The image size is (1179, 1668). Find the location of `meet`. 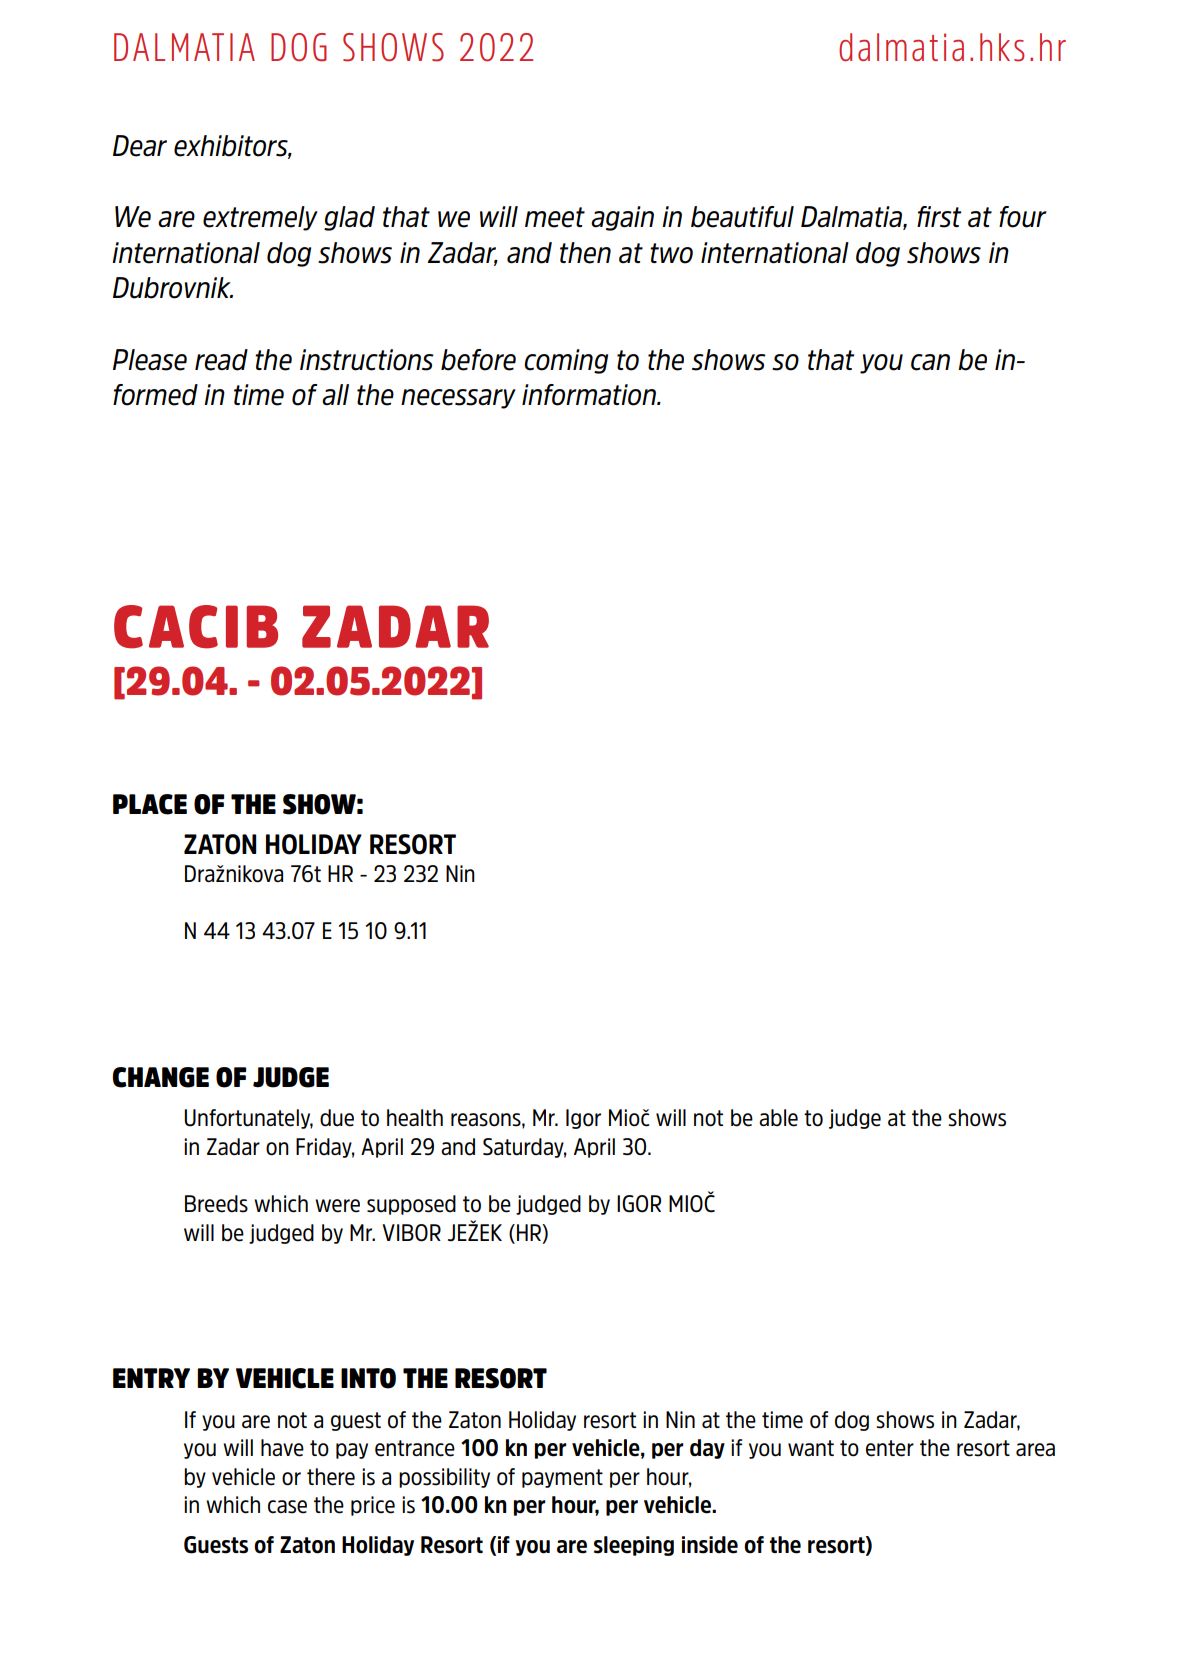

meet is located at coordinates (555, 217).
